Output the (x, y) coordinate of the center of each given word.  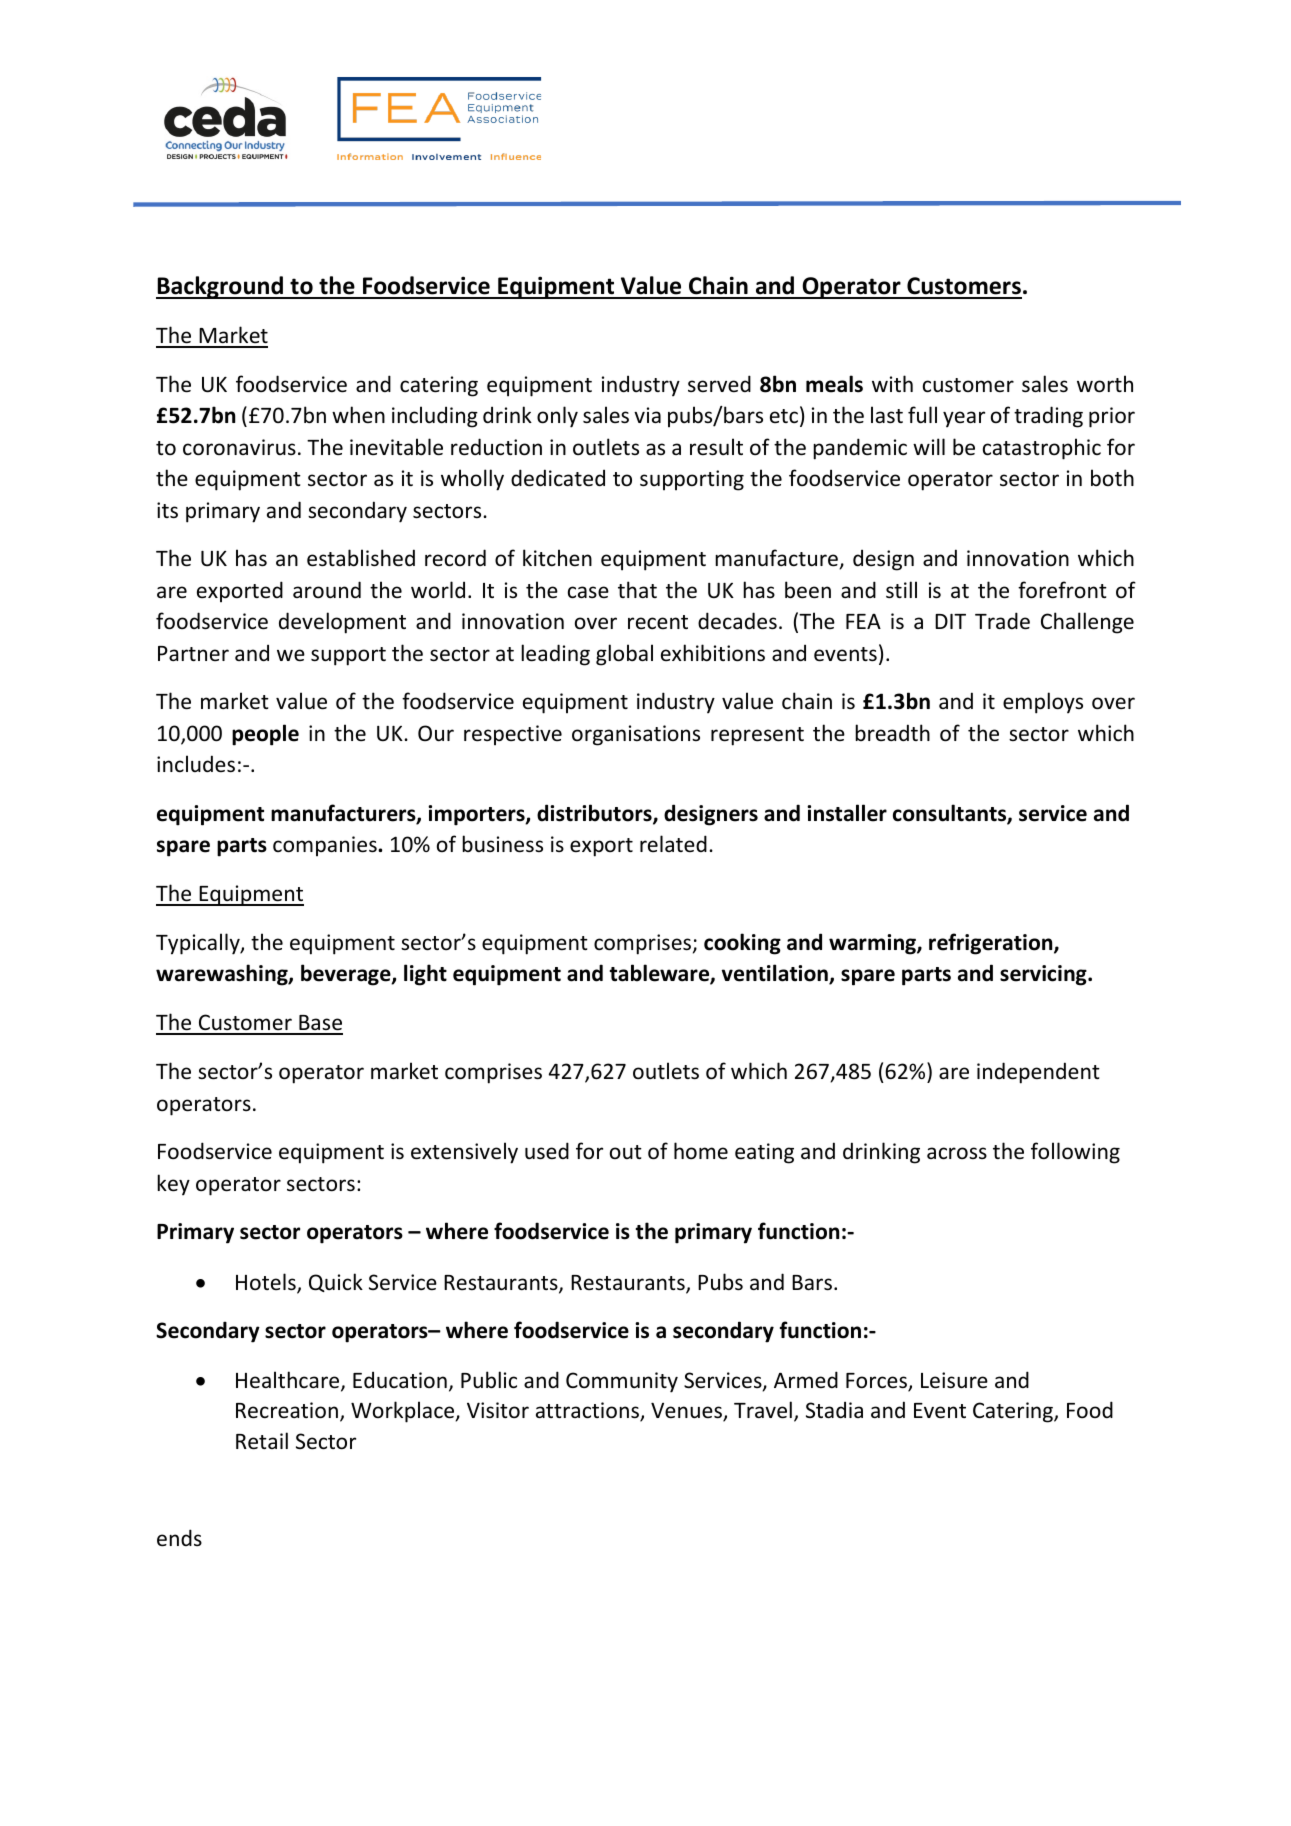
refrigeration (992, 944)
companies (326, 846)
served (719, 384)
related (673, 844)
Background (220, 287)
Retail (262, 1441)
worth (1105, 384)
